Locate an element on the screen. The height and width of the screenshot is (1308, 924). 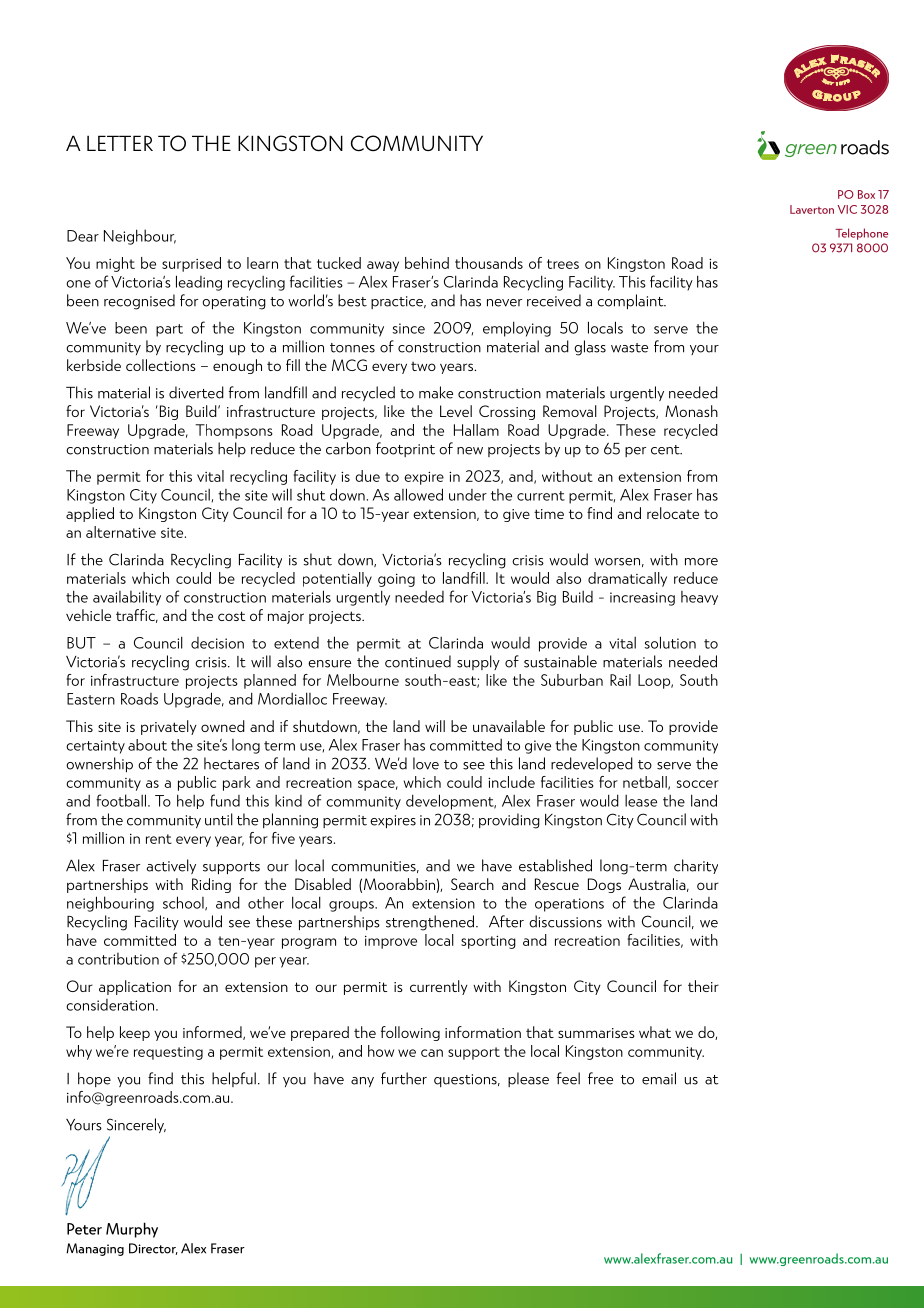
privately is located at coordinates (169, 727).
